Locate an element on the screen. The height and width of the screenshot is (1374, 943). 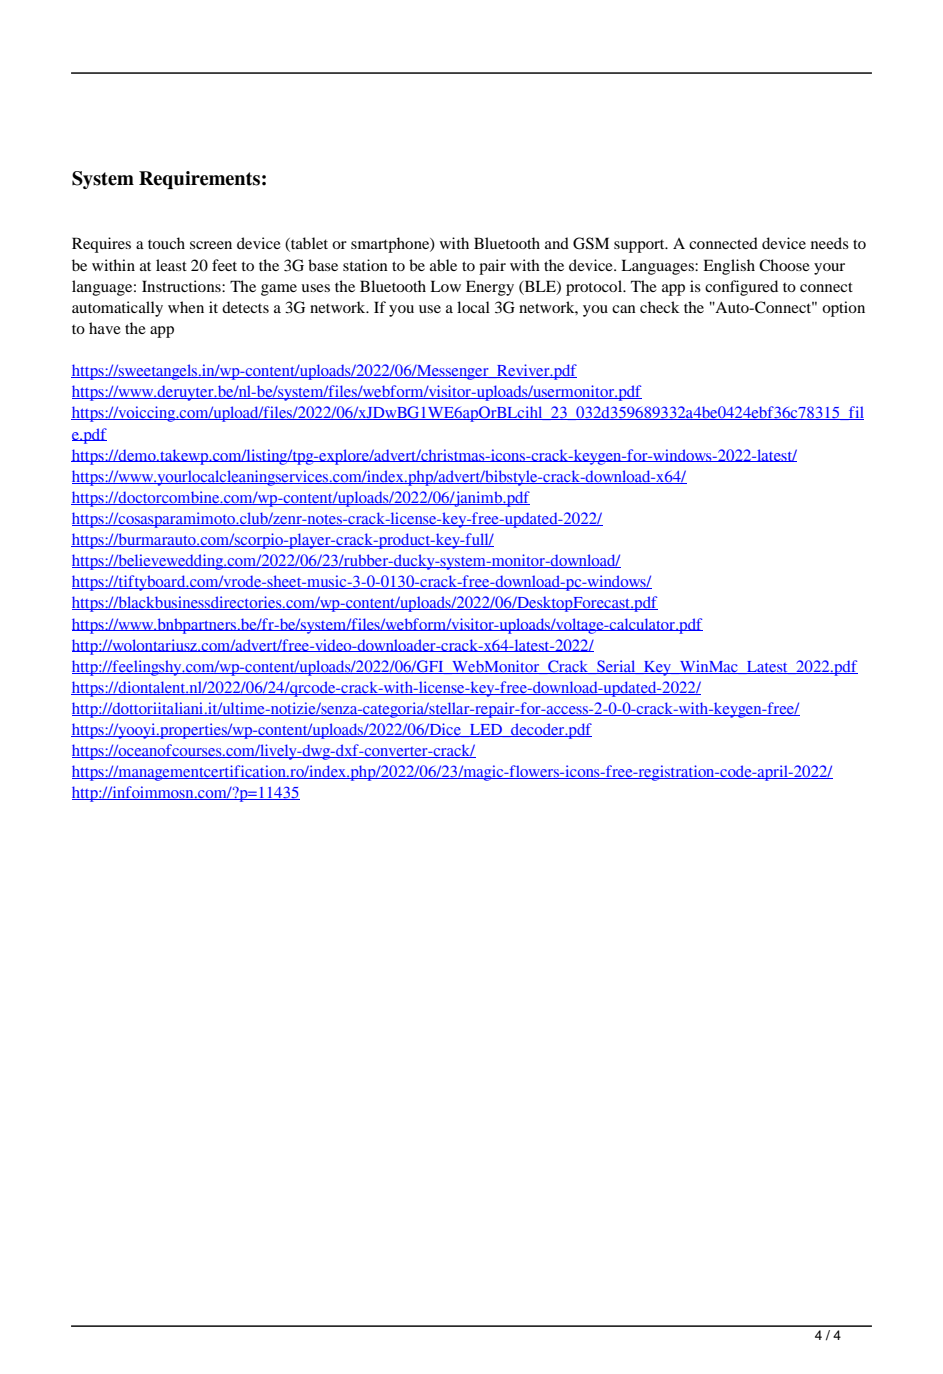
screen is located at coordinates (211, 245).
